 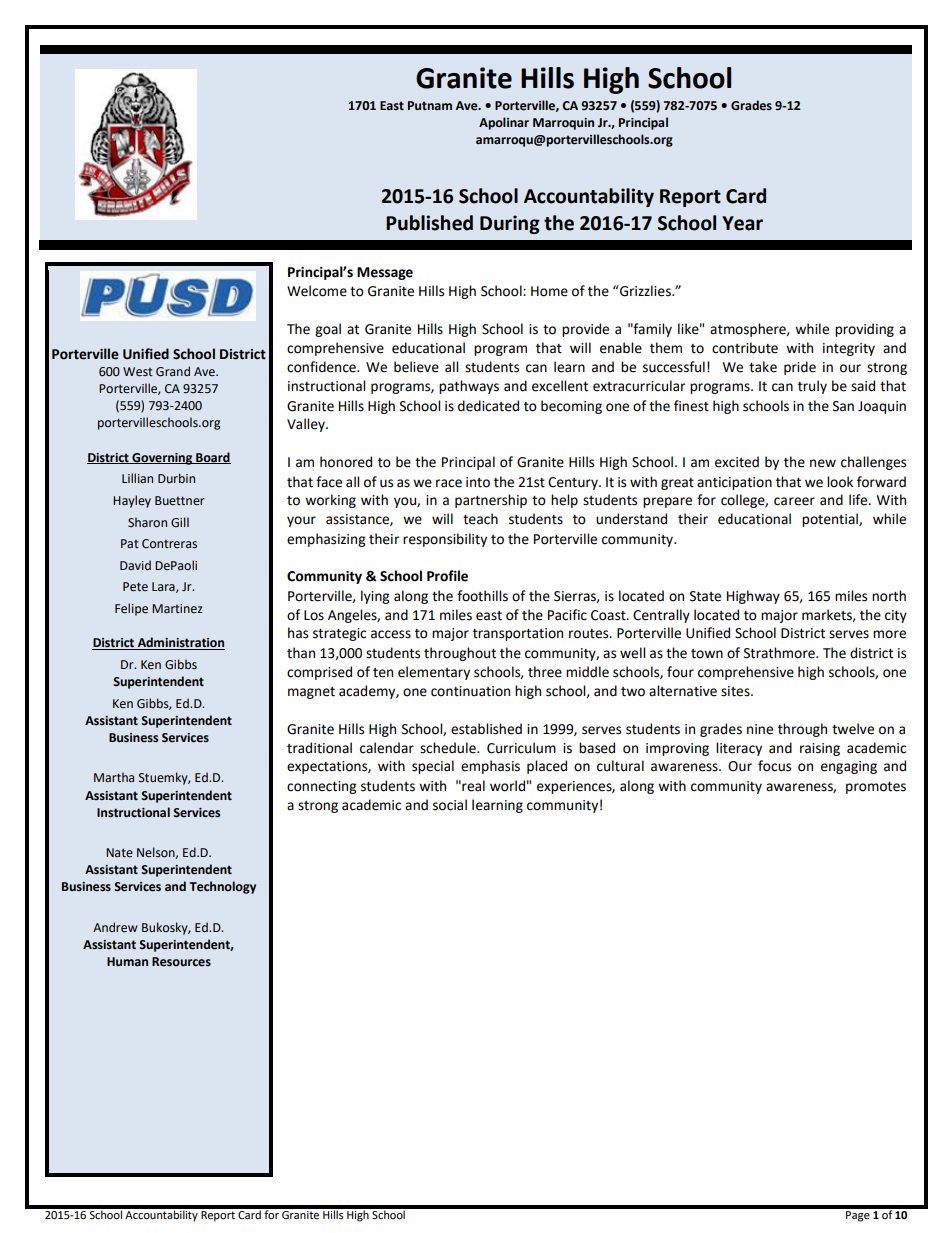 I want to click on Year, so click(x=742, y=223).
